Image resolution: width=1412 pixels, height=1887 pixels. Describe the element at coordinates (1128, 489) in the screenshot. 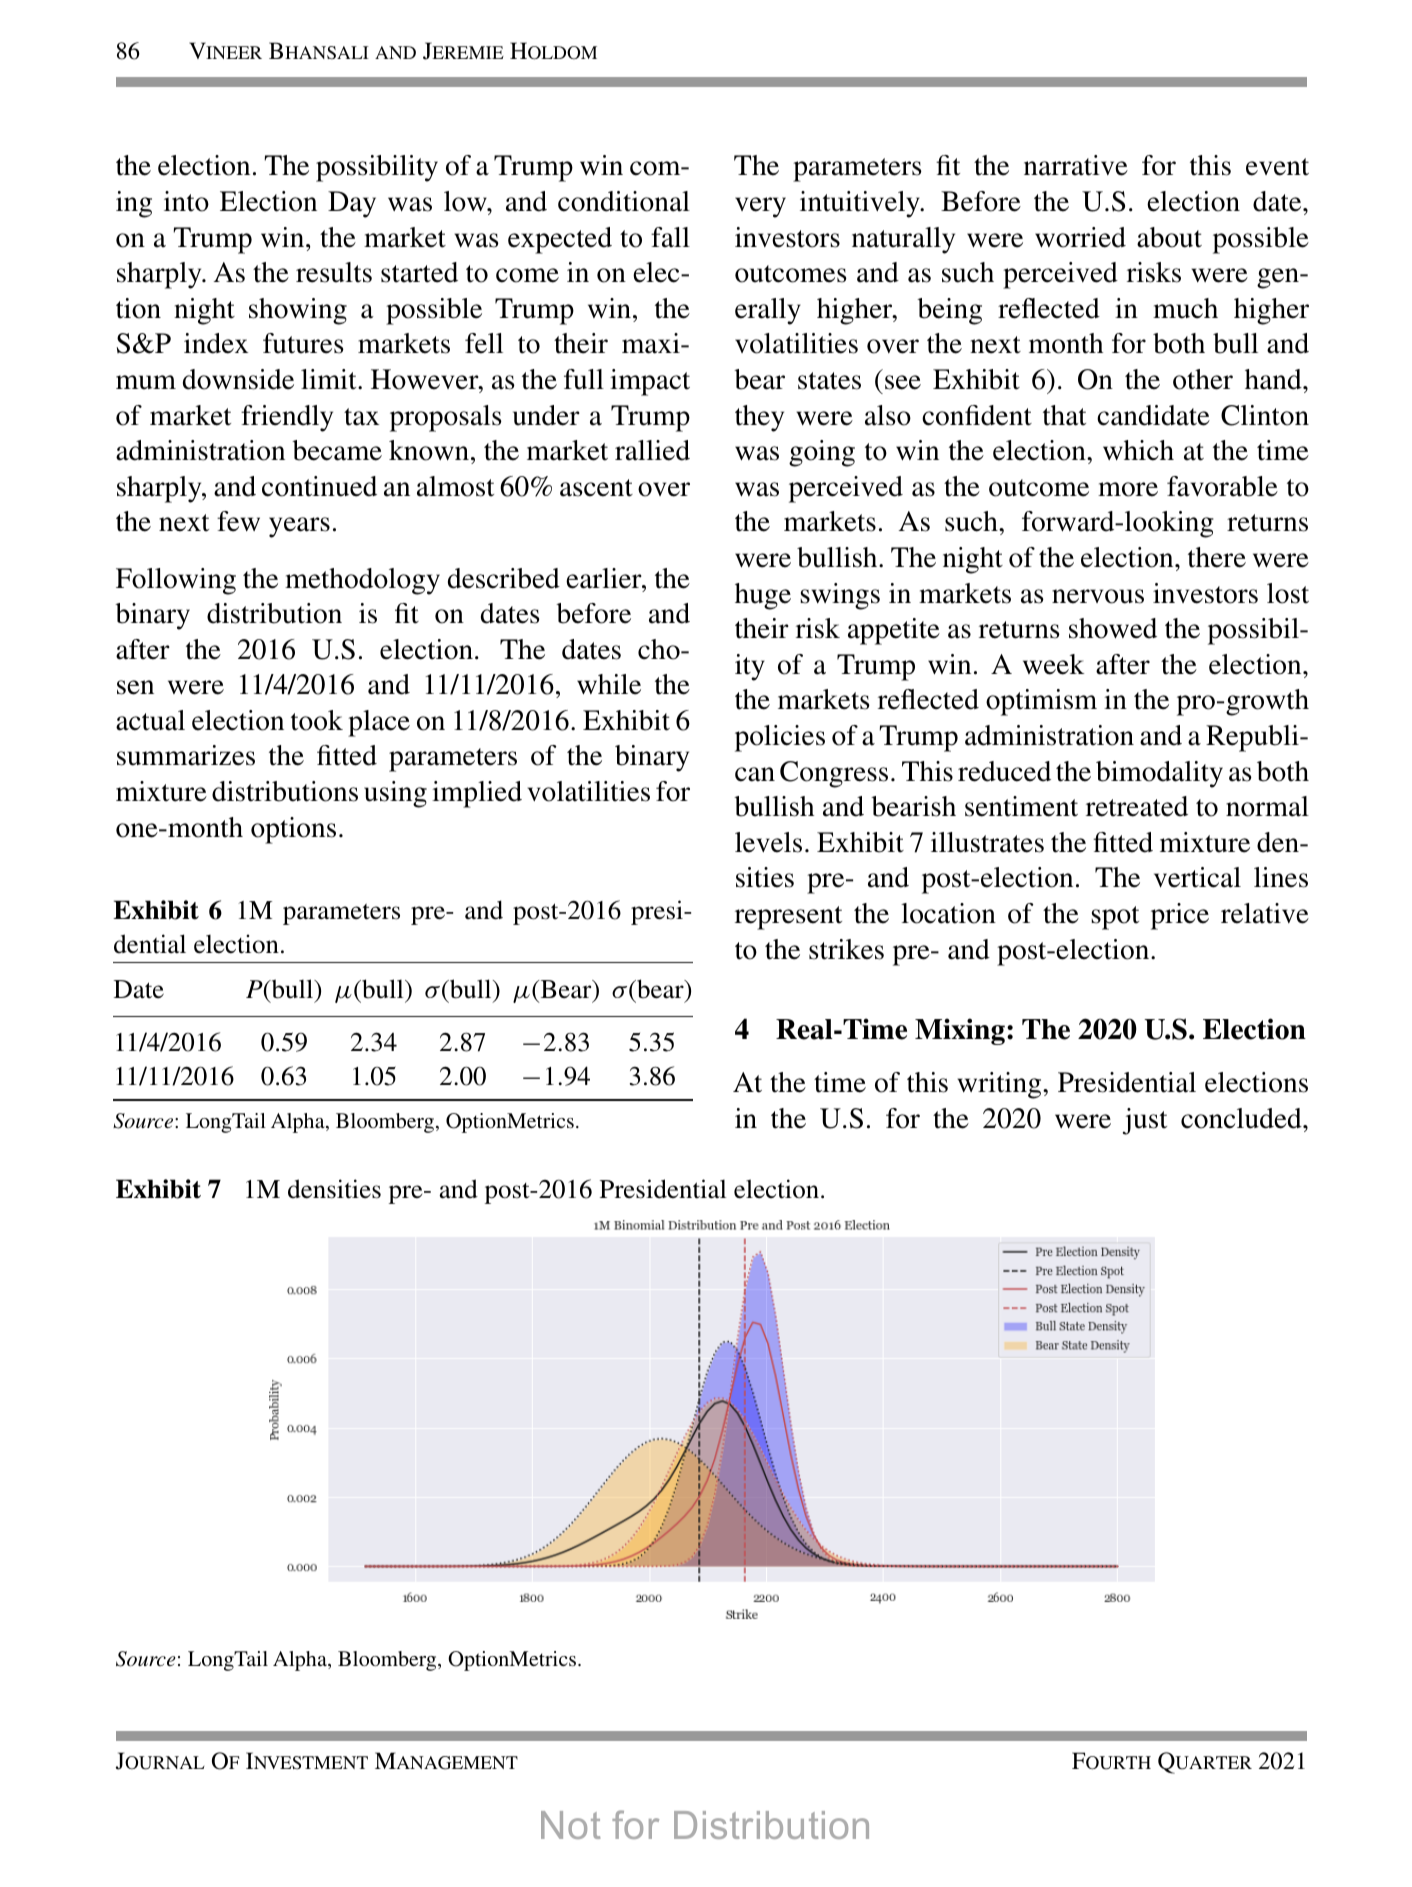

I see `more` at that location.
